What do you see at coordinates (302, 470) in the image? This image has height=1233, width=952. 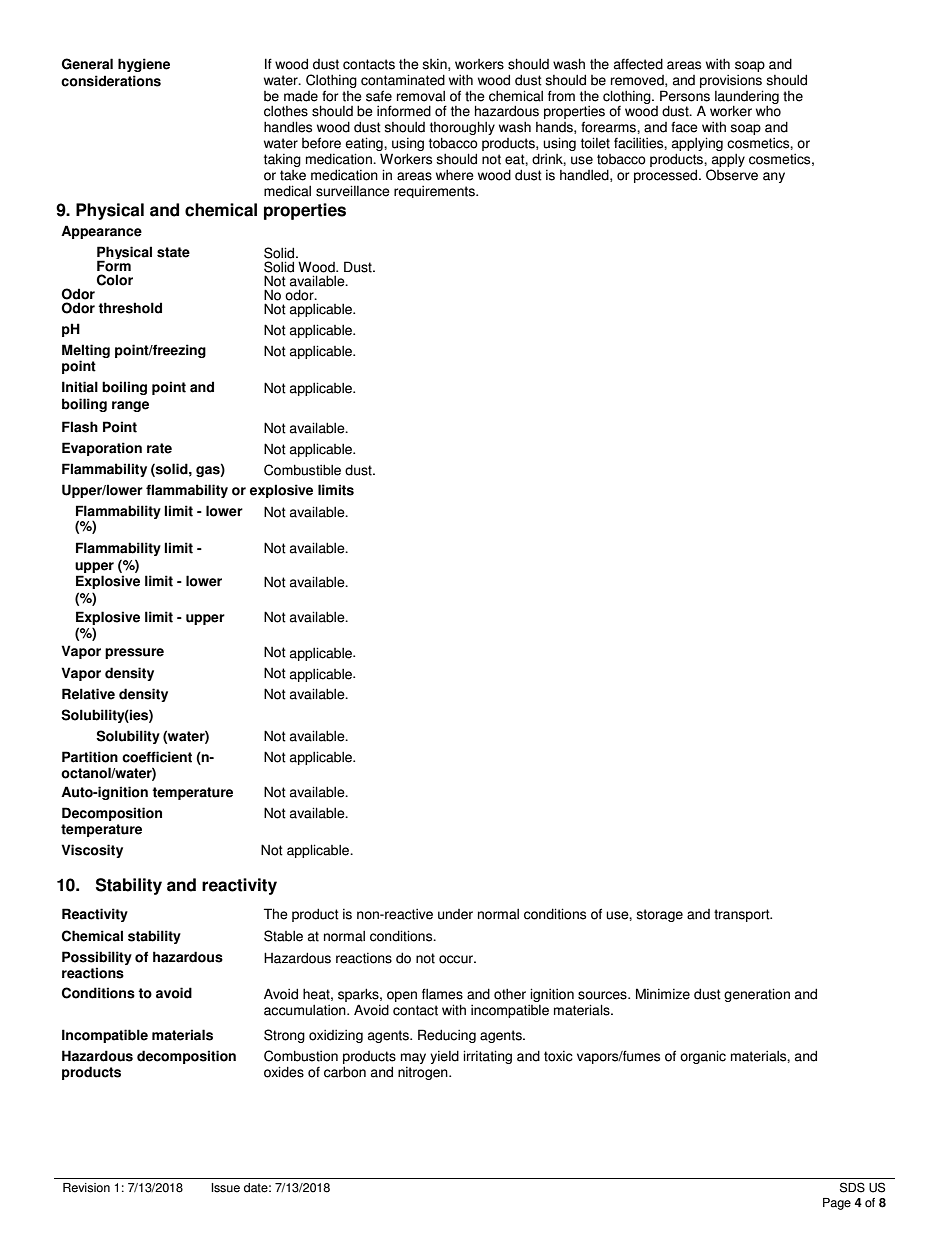 I see `Combustible` at bounding box center [302, 470].
